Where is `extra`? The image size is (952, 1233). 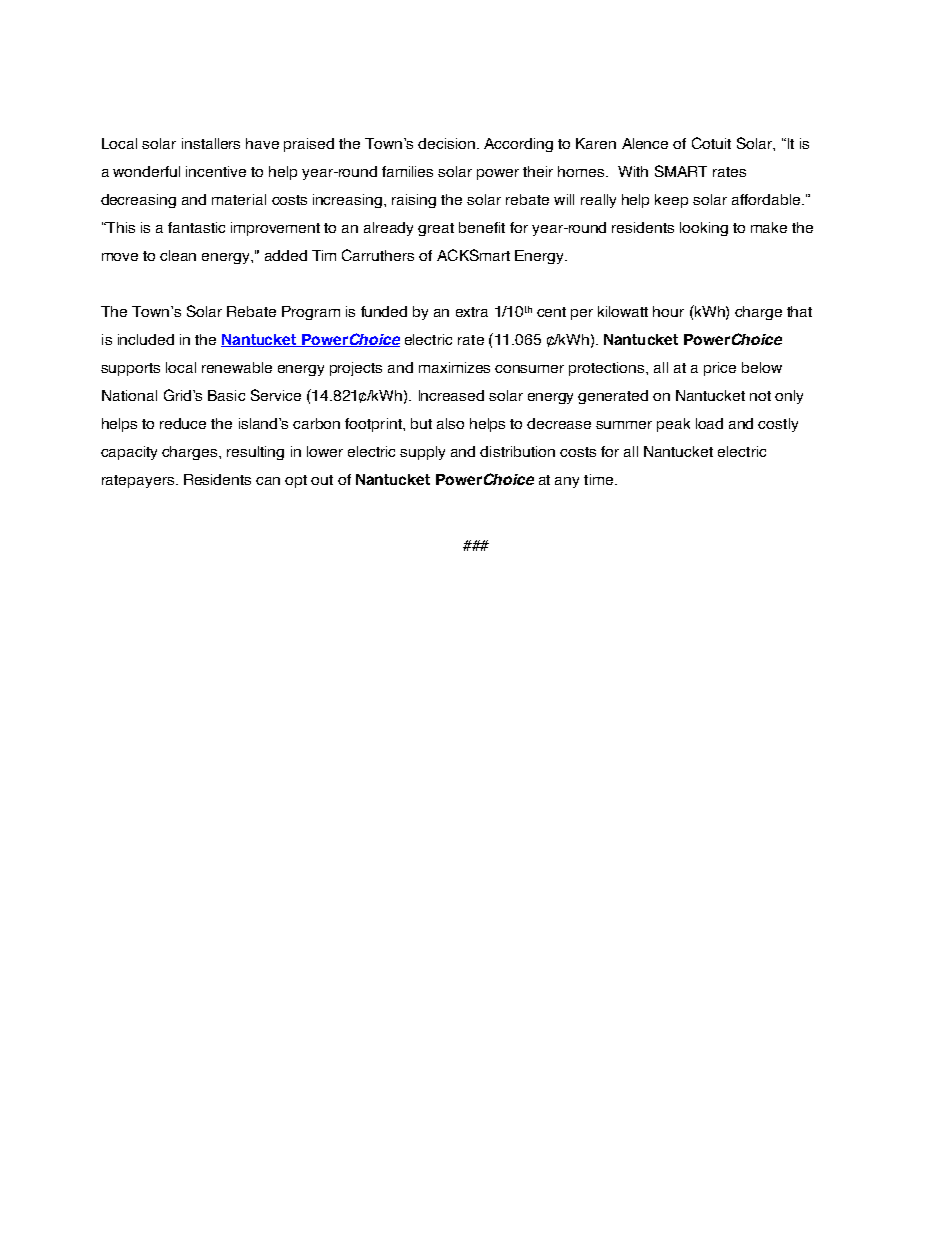
extra is located at coordinates (472, 312).
